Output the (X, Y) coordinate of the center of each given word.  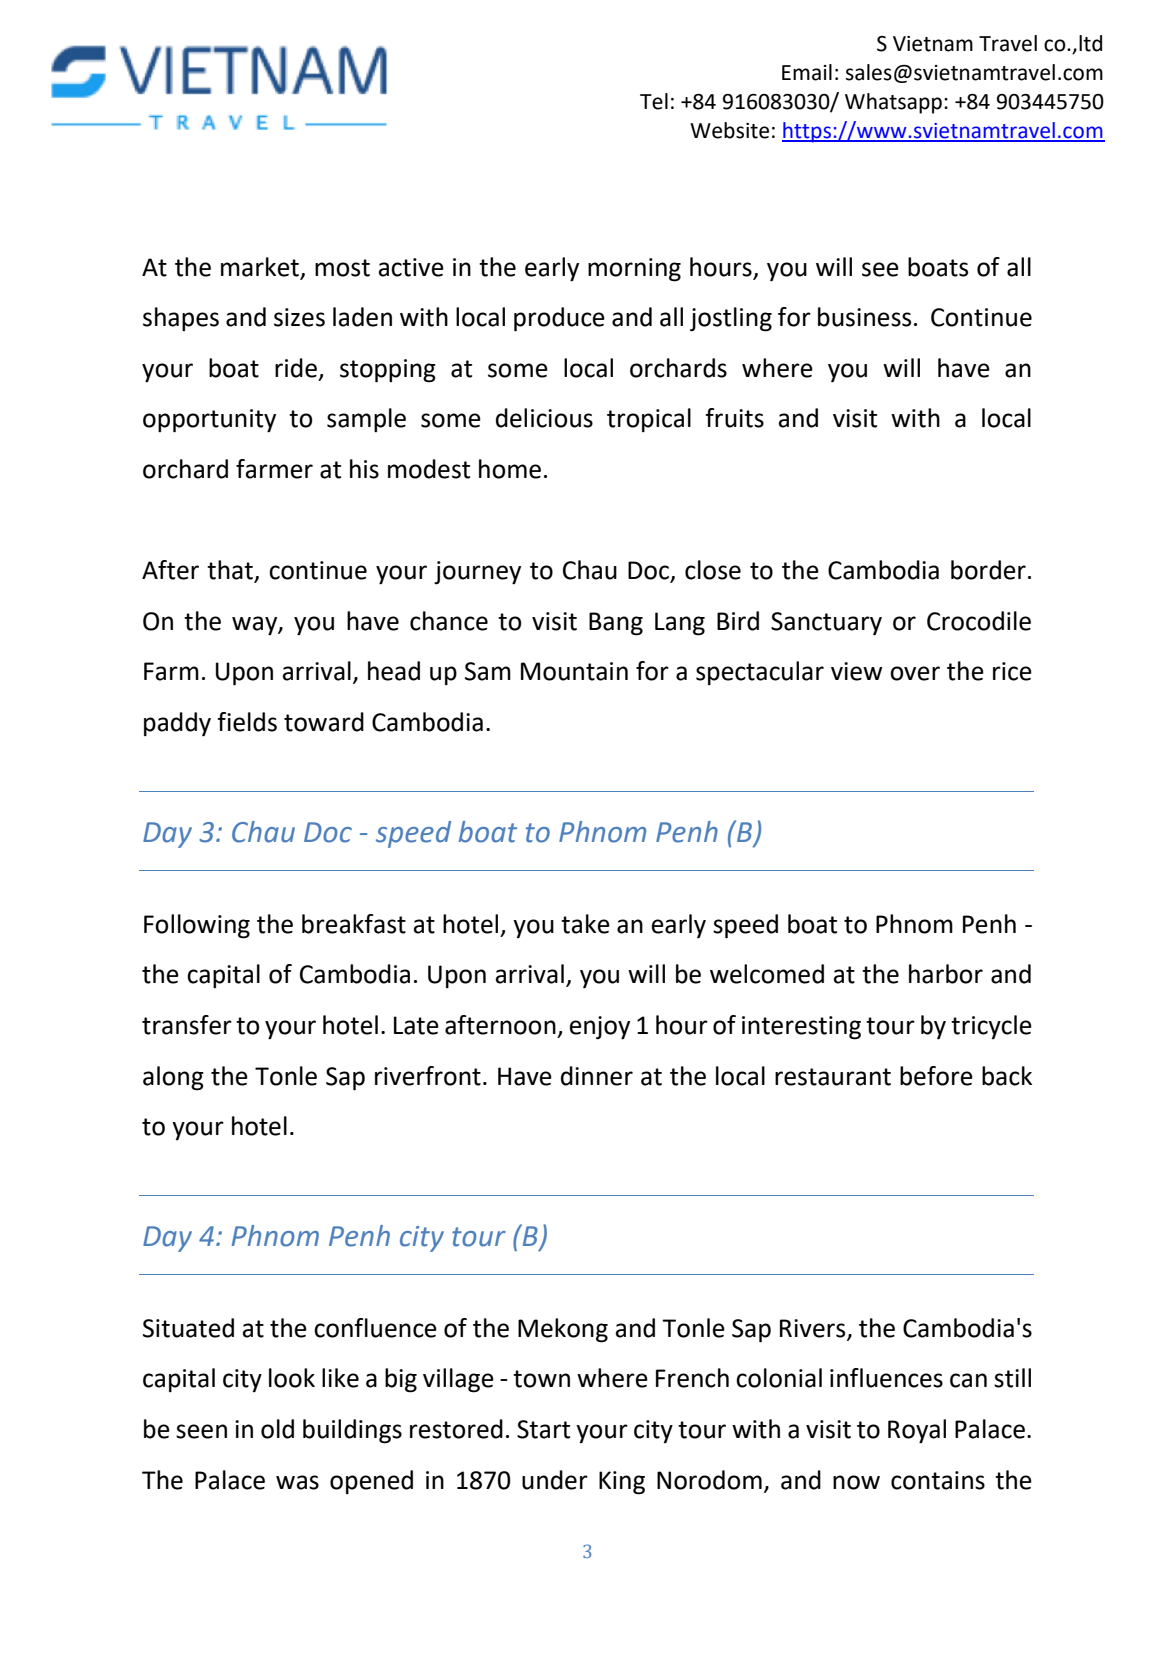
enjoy (600, 1028)
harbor (946, 974)
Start (543, 1429)
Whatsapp (893, 103)
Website (729, 130)
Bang (616, 624)
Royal (917, 1431)
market (260, 267)
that (231, 571)
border (988, 570)
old (277, 1429)
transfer (187, 1025)
